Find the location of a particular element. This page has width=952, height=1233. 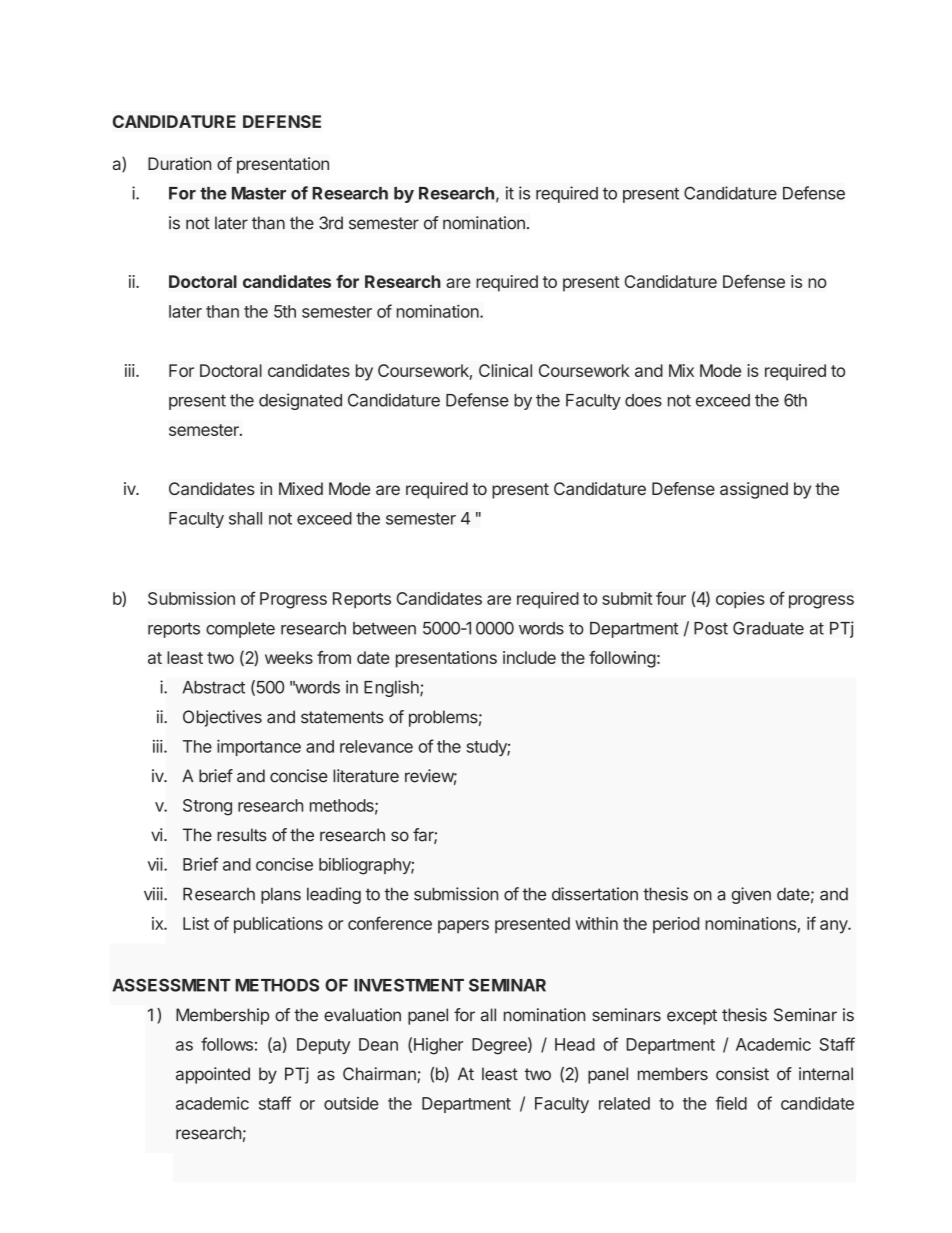

include is located at coordinates (529, 657).
